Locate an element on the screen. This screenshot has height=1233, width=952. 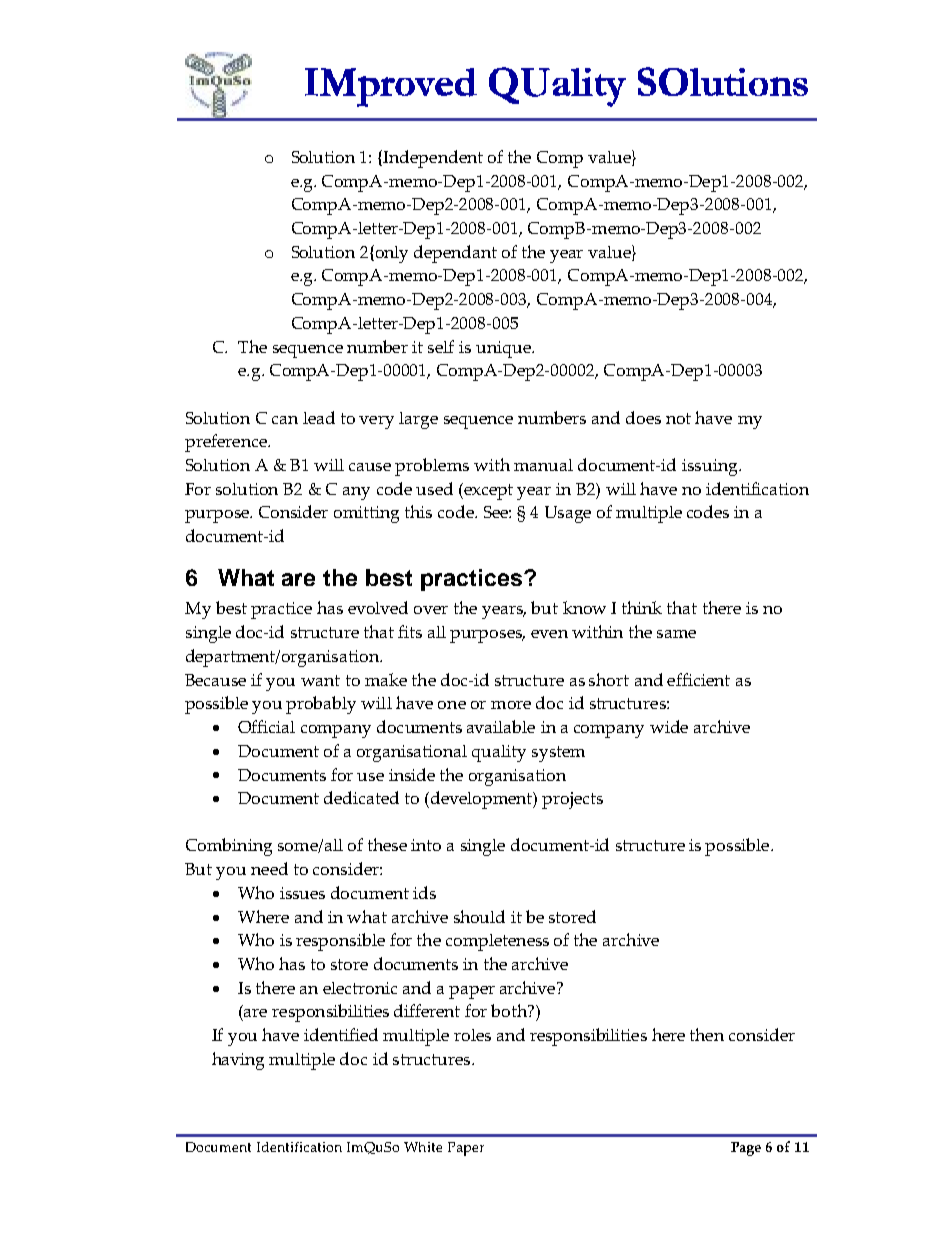
more is located at coordinates (511, 705).
